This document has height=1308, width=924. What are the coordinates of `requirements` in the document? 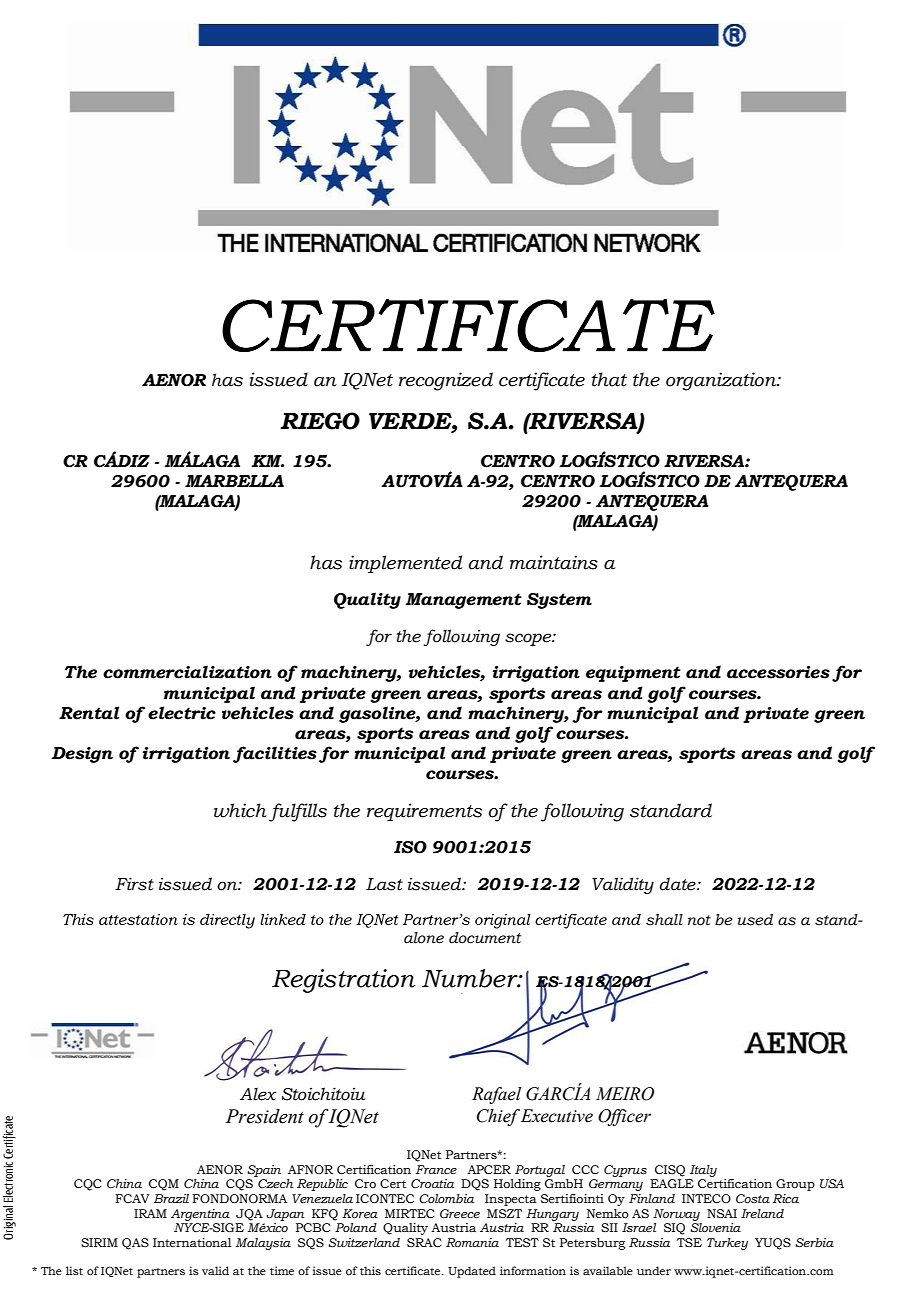 It's located at (424, 812).
